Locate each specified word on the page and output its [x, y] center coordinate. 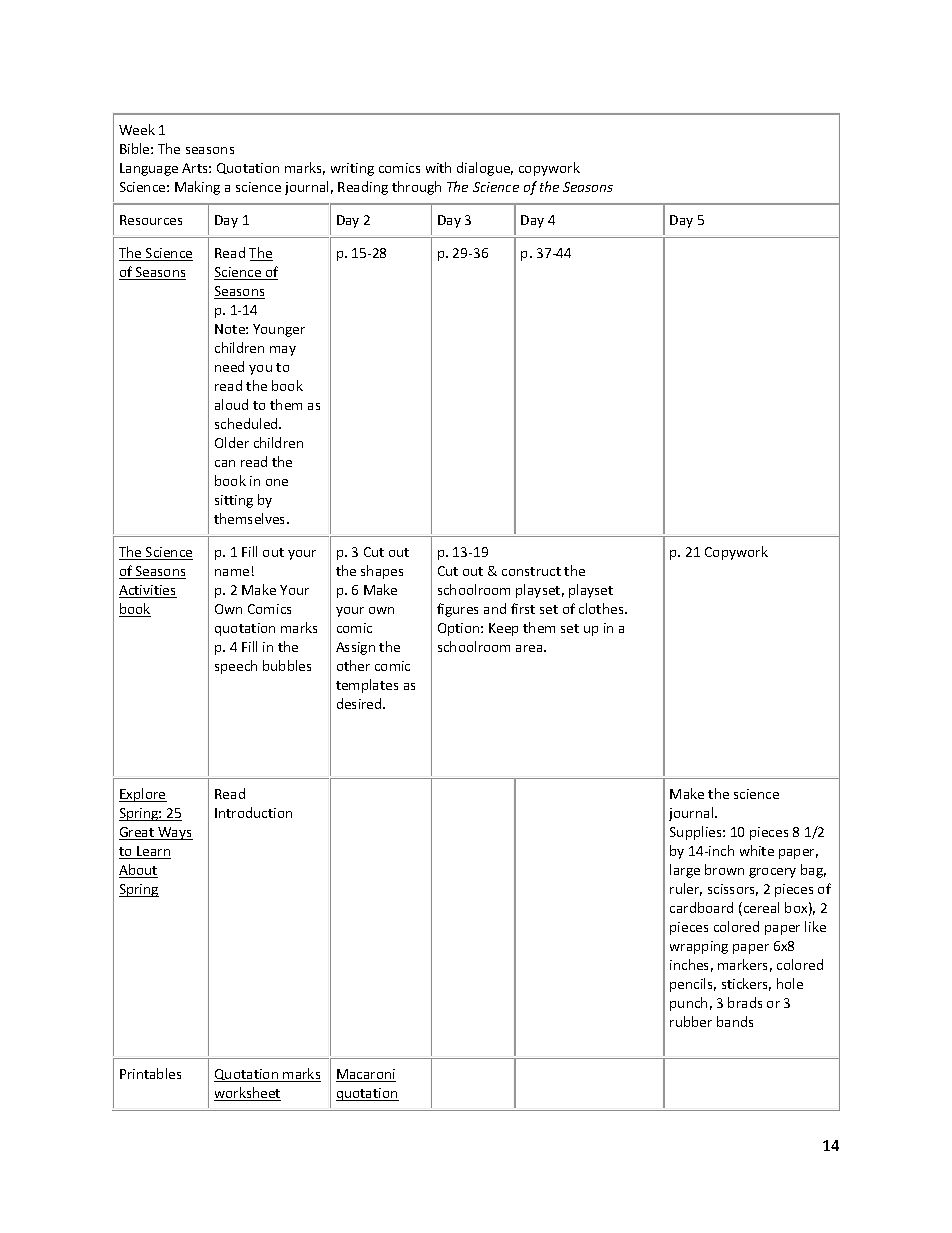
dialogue [485, 169]
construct [531, 571]
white [757, 850]
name [232, 572]
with [438, 167]
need [229, 366]
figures [457, 610]
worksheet [247, 1094]
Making [197, 188]
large [685, 871]
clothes [602, 608]
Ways [174, 833]
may [283, 351]
